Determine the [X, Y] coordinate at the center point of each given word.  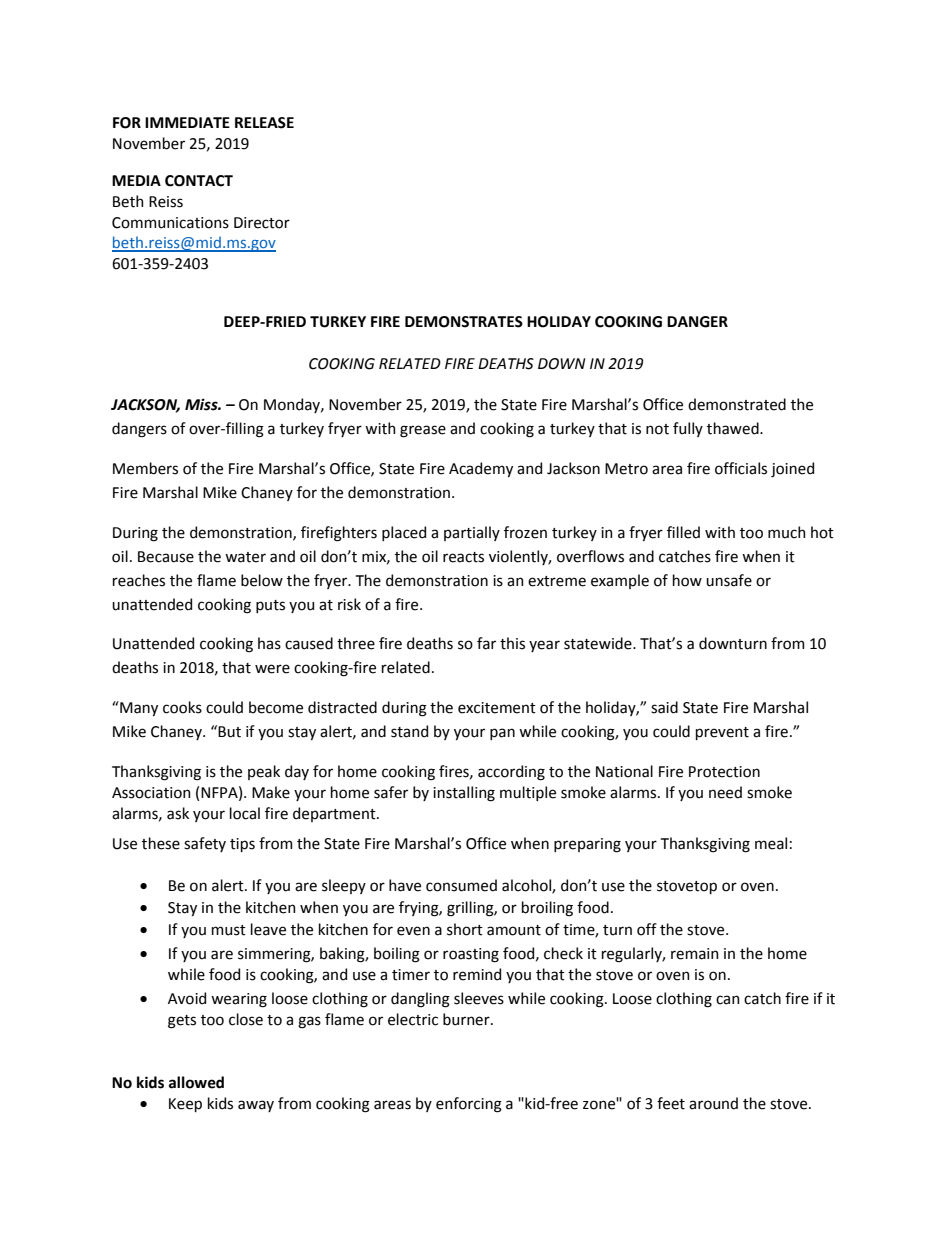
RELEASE [264, 123]
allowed [196, 1082]
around [713, 1103]
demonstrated [737, 404]
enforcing [469, 1105]
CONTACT [199, 181]
